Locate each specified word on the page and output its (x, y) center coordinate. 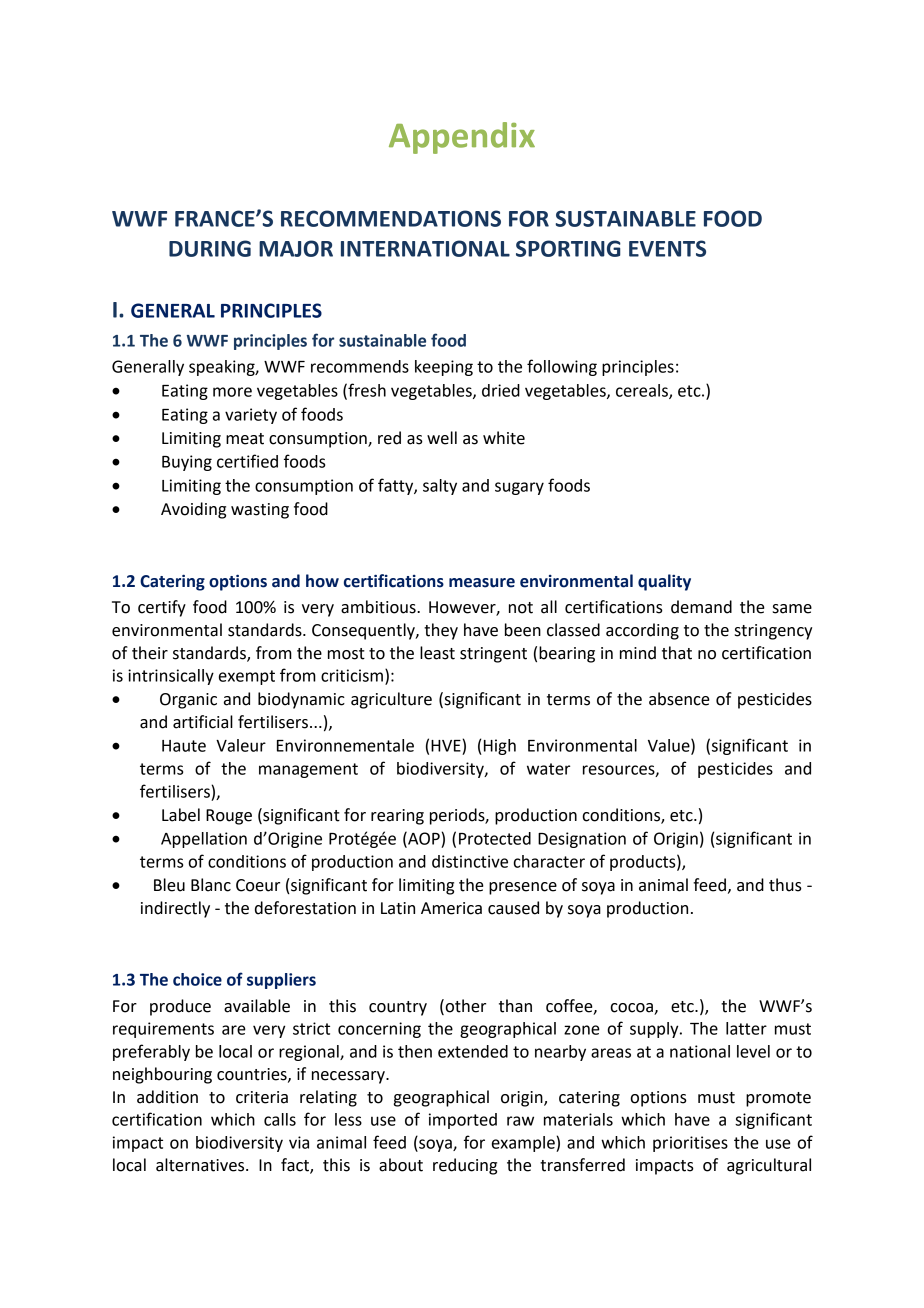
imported (463, 1121)
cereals (643, 391)
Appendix (462, 138)
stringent (493, 655)
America (451, 908)
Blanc (211, 885)
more (232, 392)
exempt (247, 677)
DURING (210, 248)
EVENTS (667, 248)
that (677, 653)
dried (501, 390)
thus (785, 885)
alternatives (201, 1165)
